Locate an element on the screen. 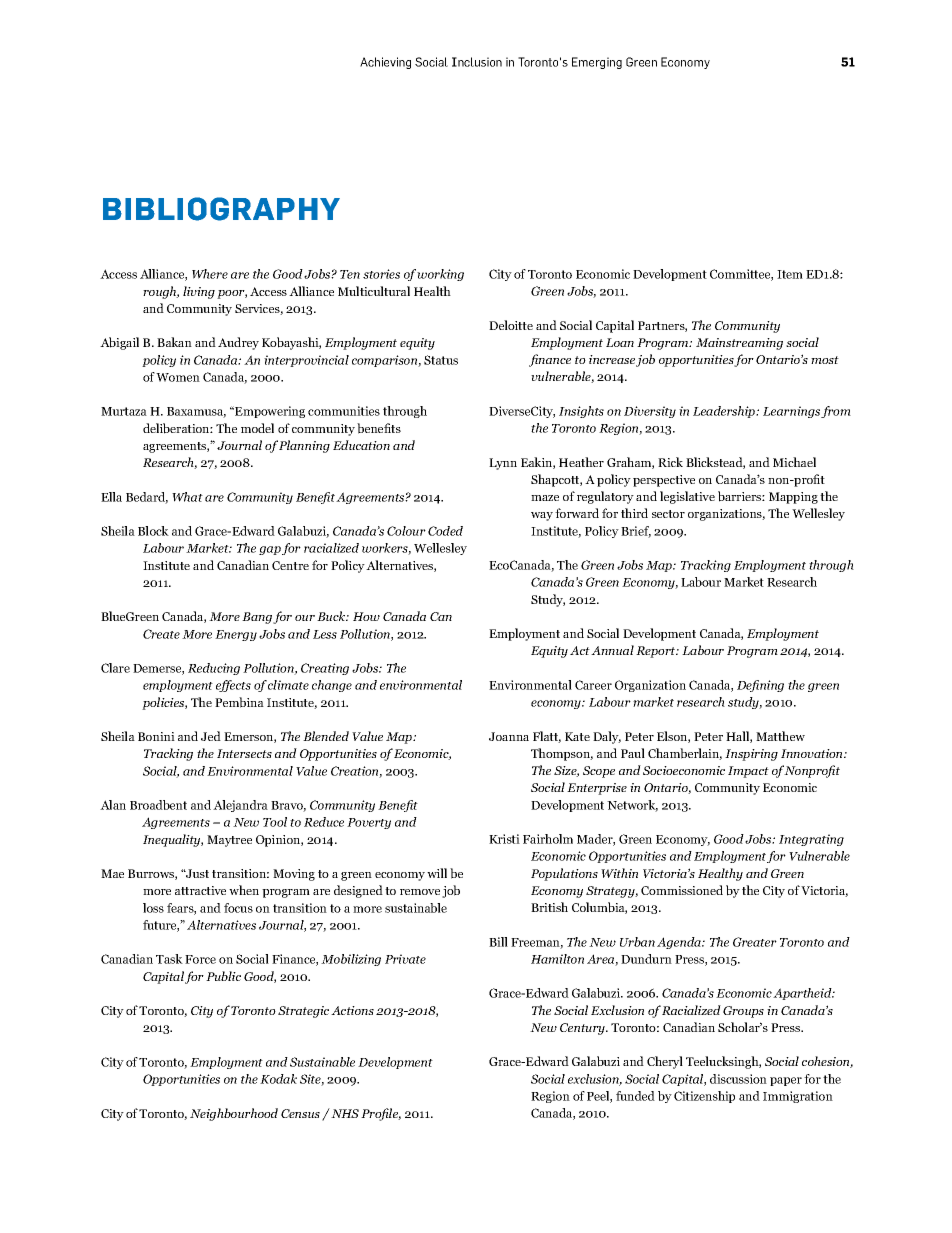  Century is located at coordinates (583, 1029).
